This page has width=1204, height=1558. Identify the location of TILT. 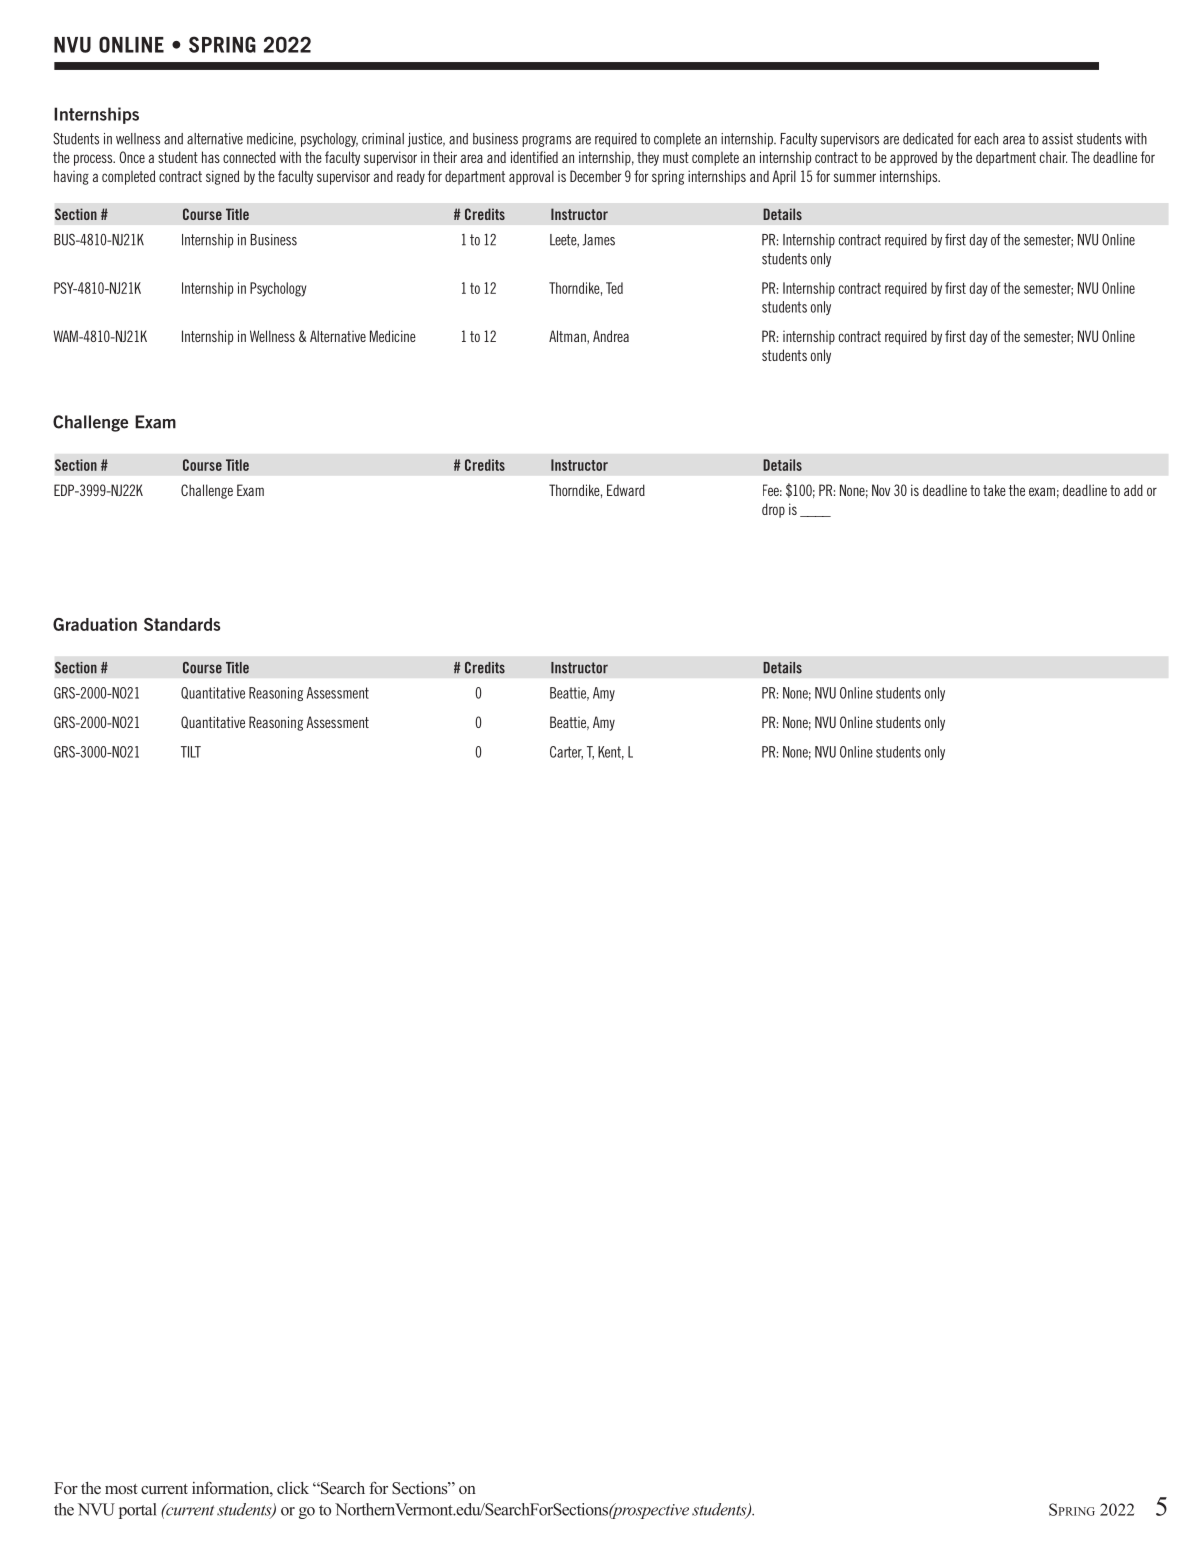
(191, 752).
